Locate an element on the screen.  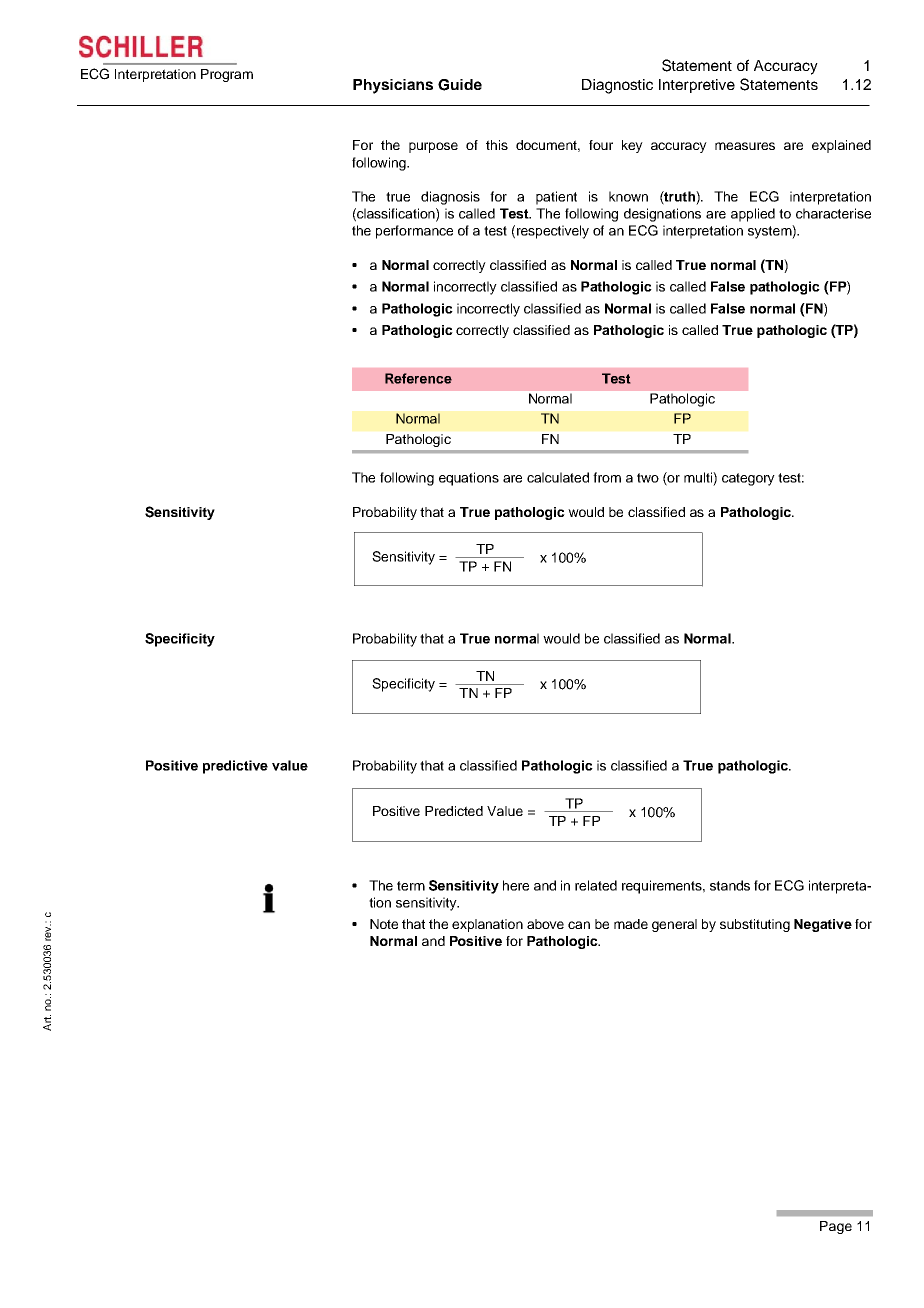
Reference is located at coordinates (418, 378).
